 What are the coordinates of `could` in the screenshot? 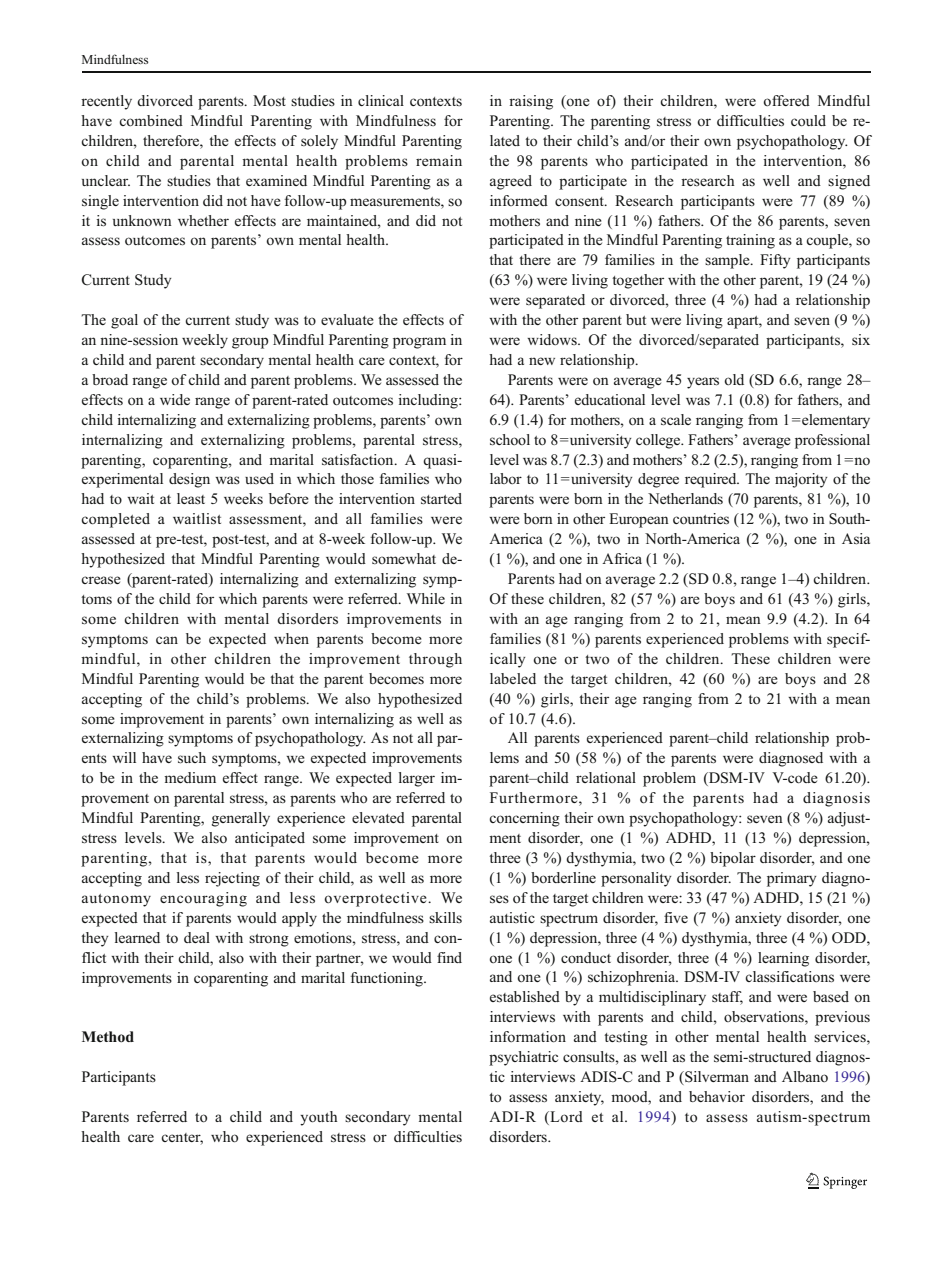 It's located at (808, 121).
